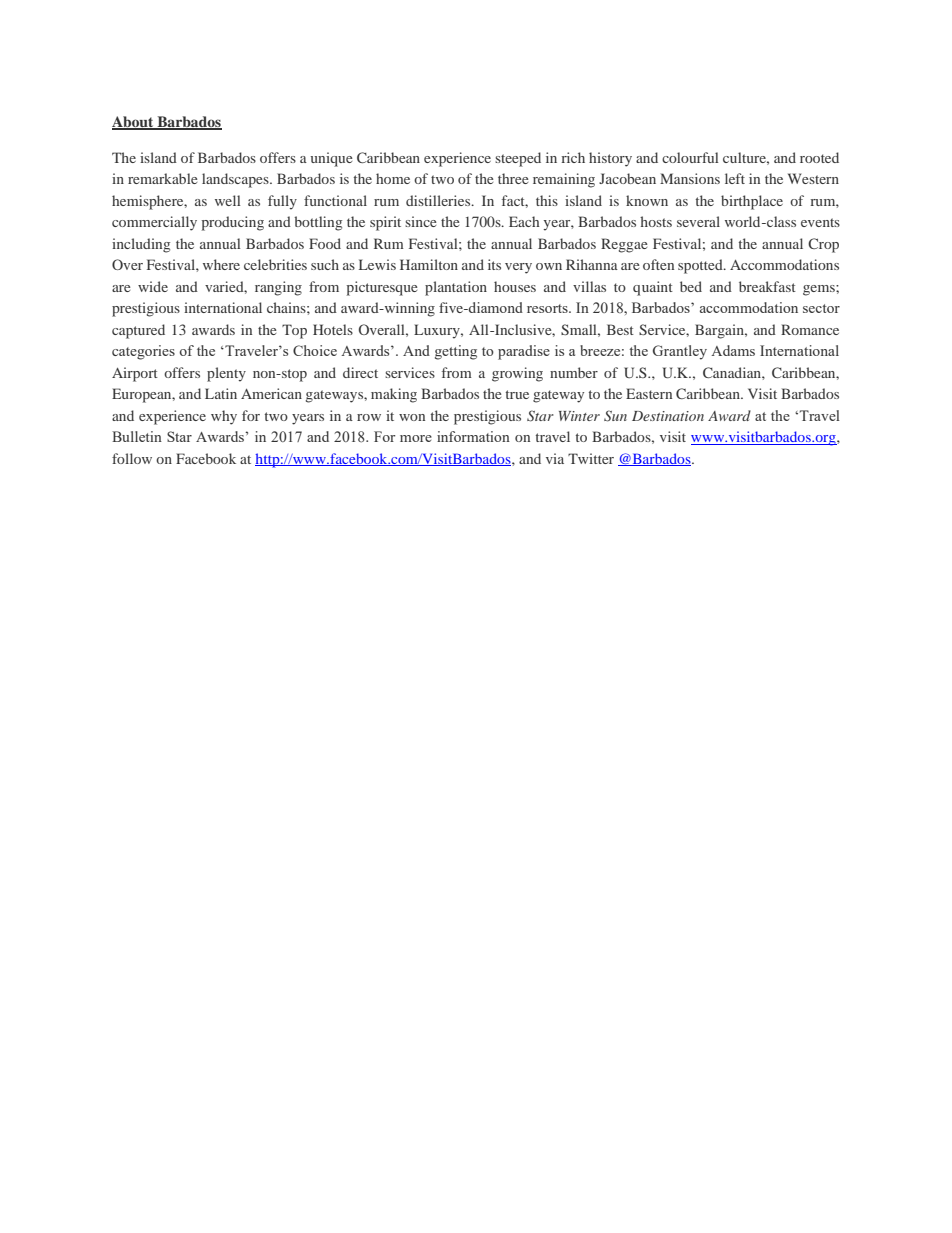  What do you see at coordinates (137, 436) in the screenshot?
I see `Bulletin` at bounding box center [137, 436].
